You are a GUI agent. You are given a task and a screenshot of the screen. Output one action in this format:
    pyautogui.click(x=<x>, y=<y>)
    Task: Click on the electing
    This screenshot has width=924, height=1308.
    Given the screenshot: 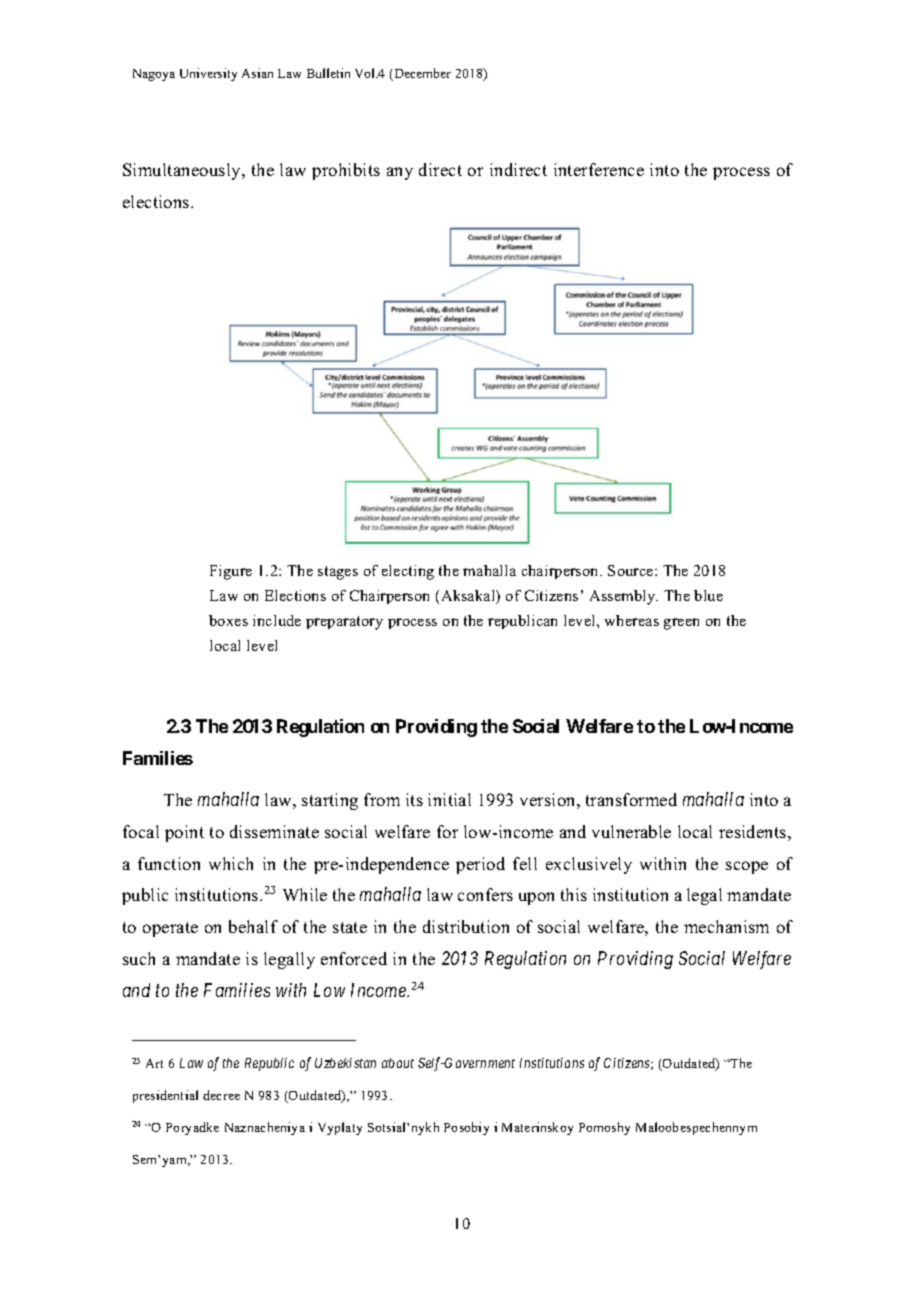 What is the action you would take?
    pyautogui.click(x=408, y=572)
